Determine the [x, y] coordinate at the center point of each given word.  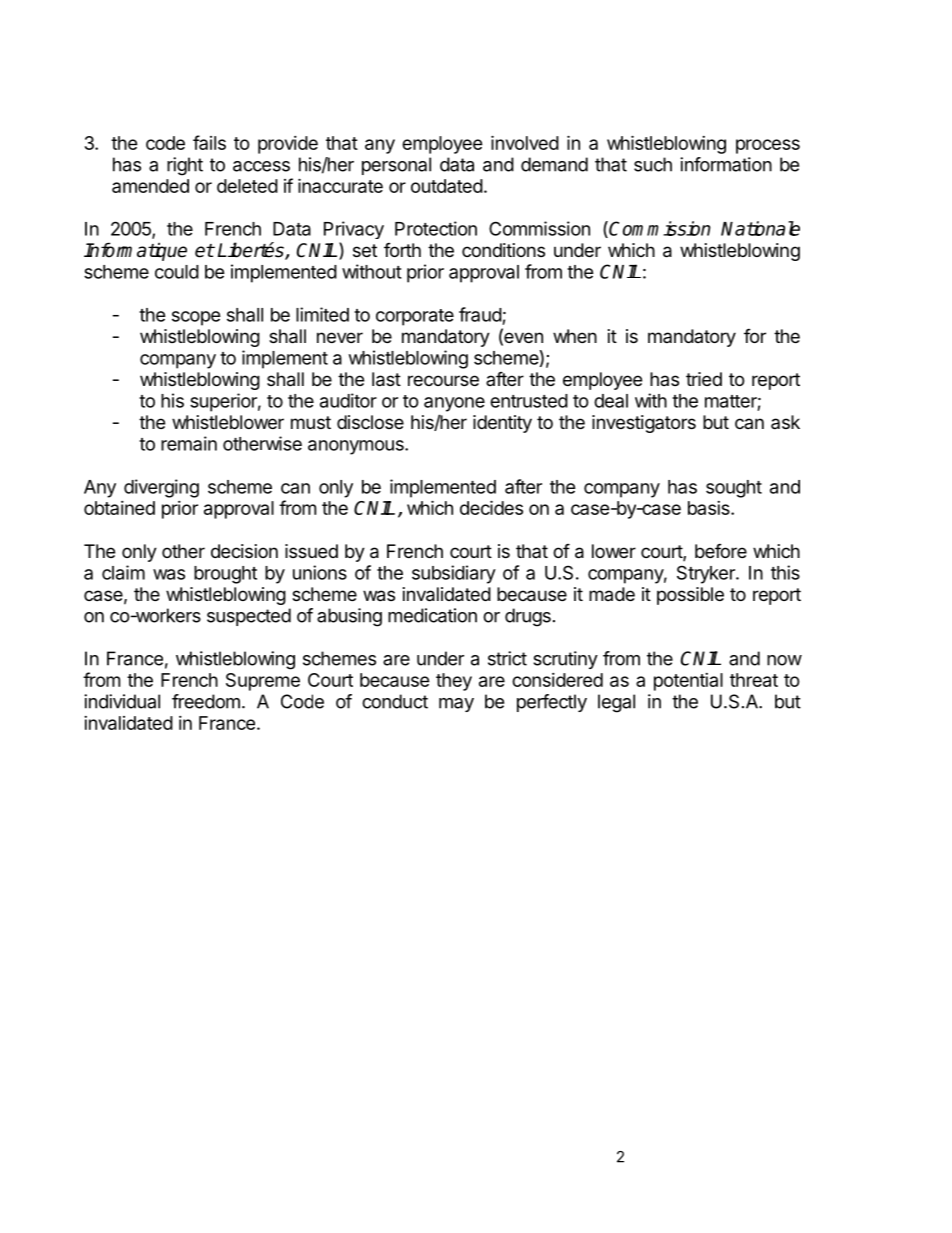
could [177, 272]
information [726, 164]
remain [189, 443]
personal [396, 166]
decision [244, 551]
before [721, 551]
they [454, 682]
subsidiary [454, 574]
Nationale [760, 228]
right [185, 166]
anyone [454, 404]
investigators [644, 424]
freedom [206, 701]
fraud [480, 314]
